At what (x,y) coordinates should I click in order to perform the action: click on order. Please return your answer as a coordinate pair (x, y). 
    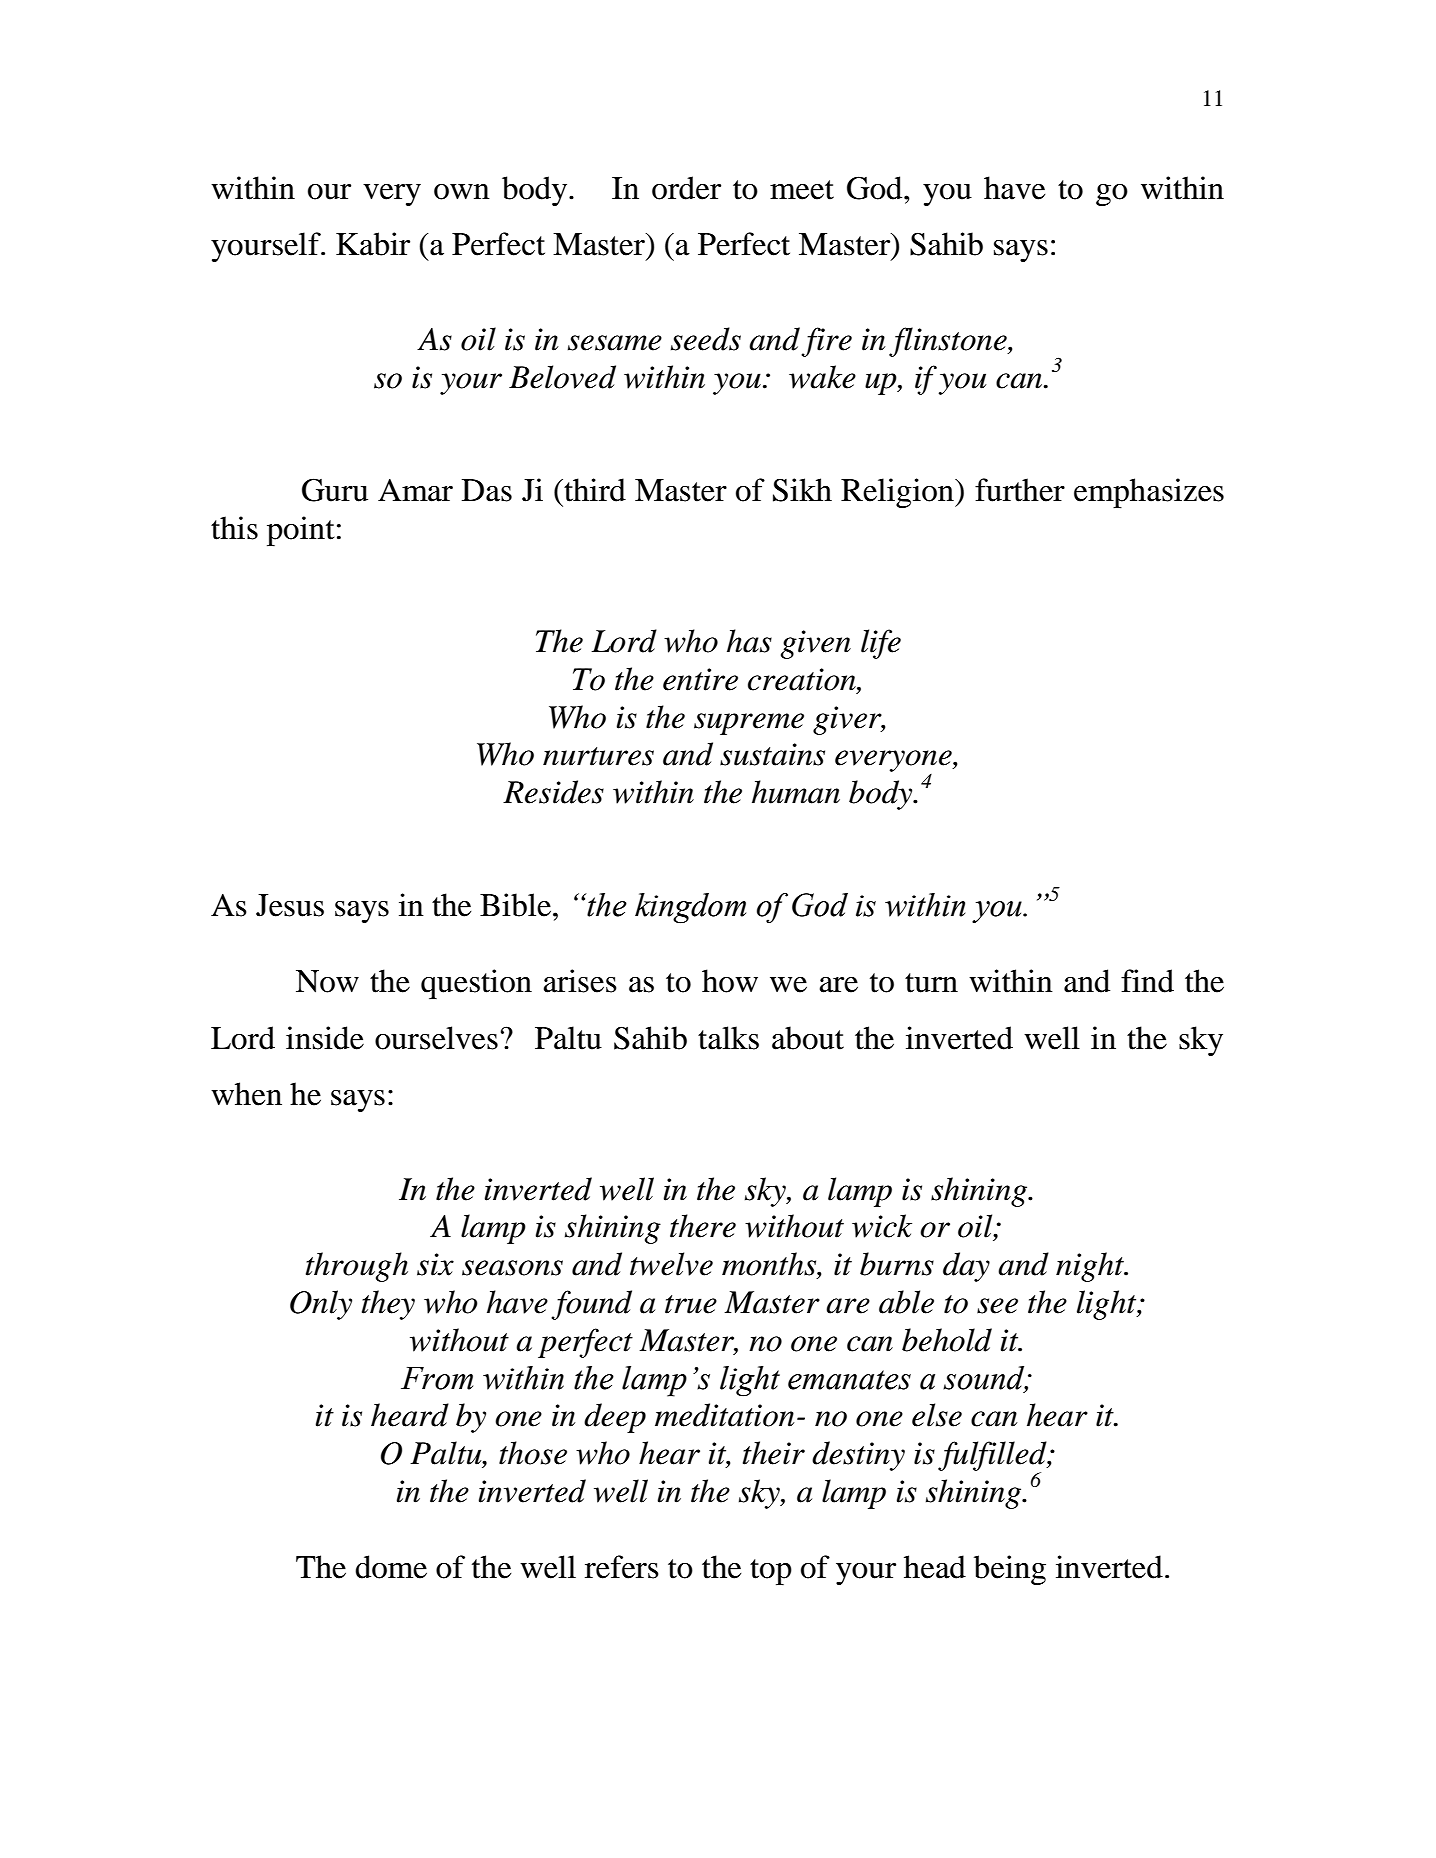
    Looking at the image, I should click on (686, 188).
